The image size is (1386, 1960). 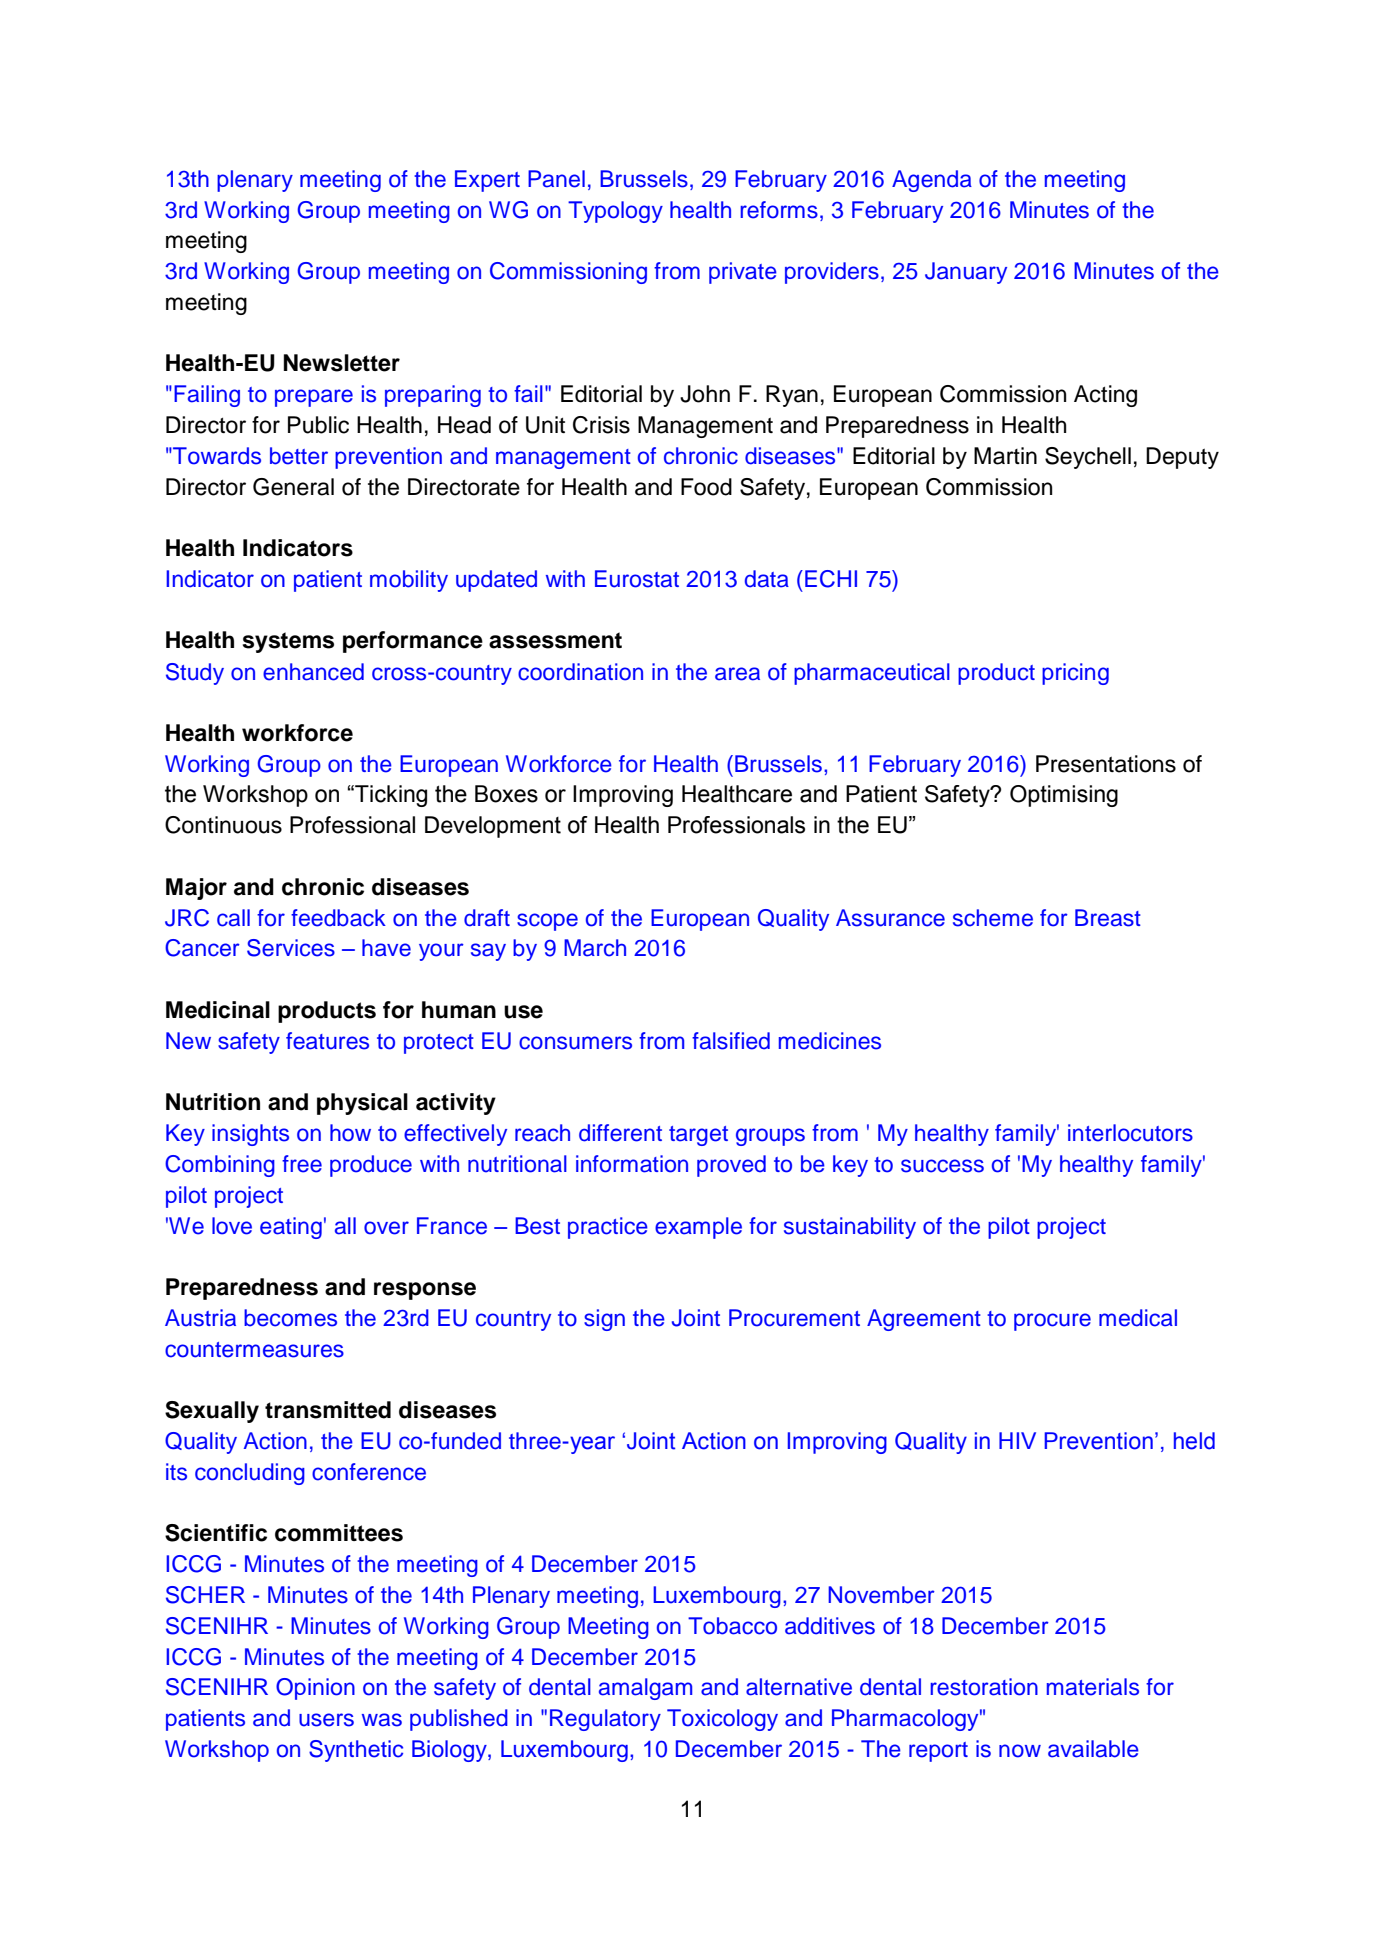 What do you see at coordinates (291, 948) in the screenshot?
I see `Services` at bounding box center [291, 948].
